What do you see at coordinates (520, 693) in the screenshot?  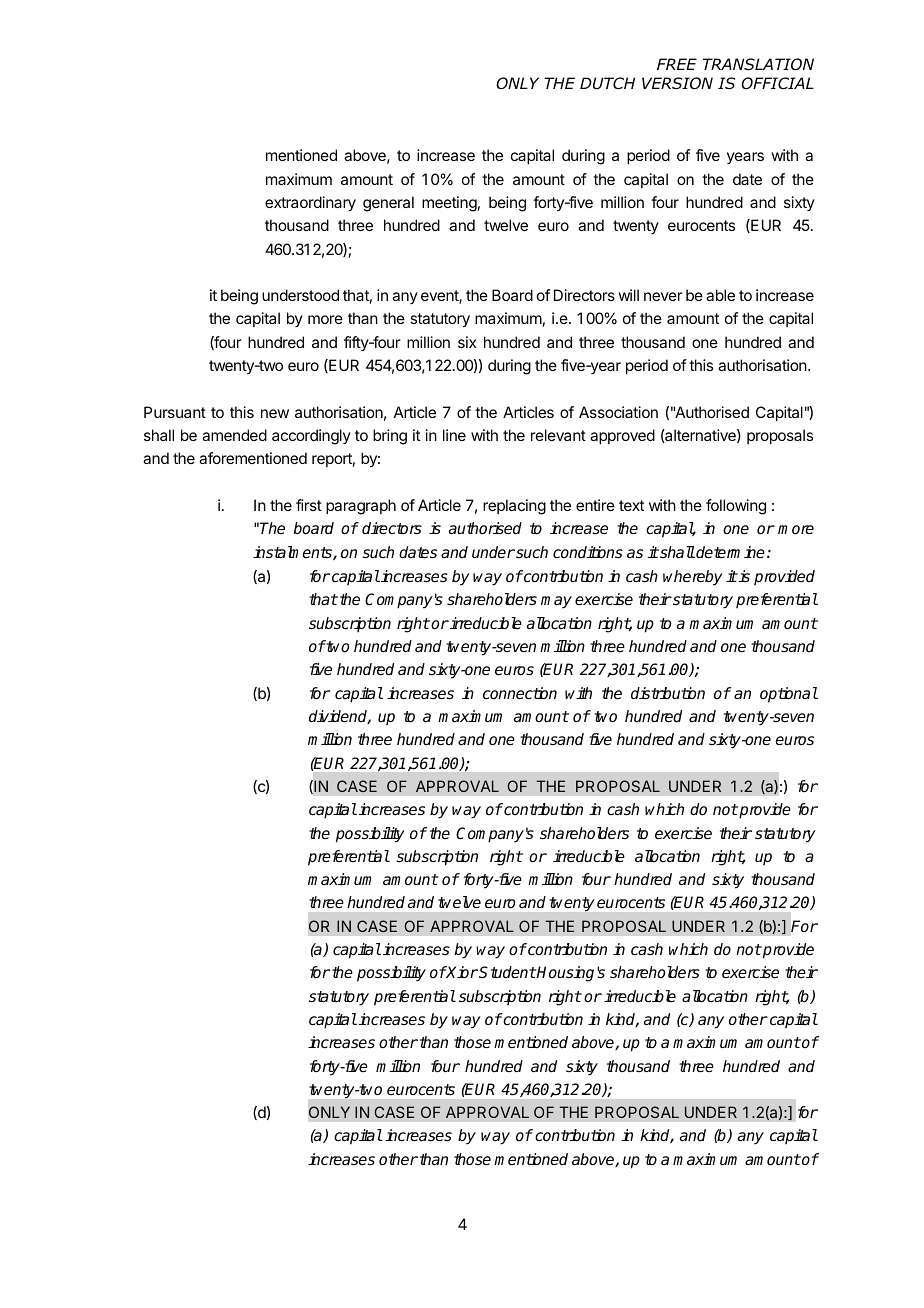 I see `connection` at bounding box center [520, 693].
